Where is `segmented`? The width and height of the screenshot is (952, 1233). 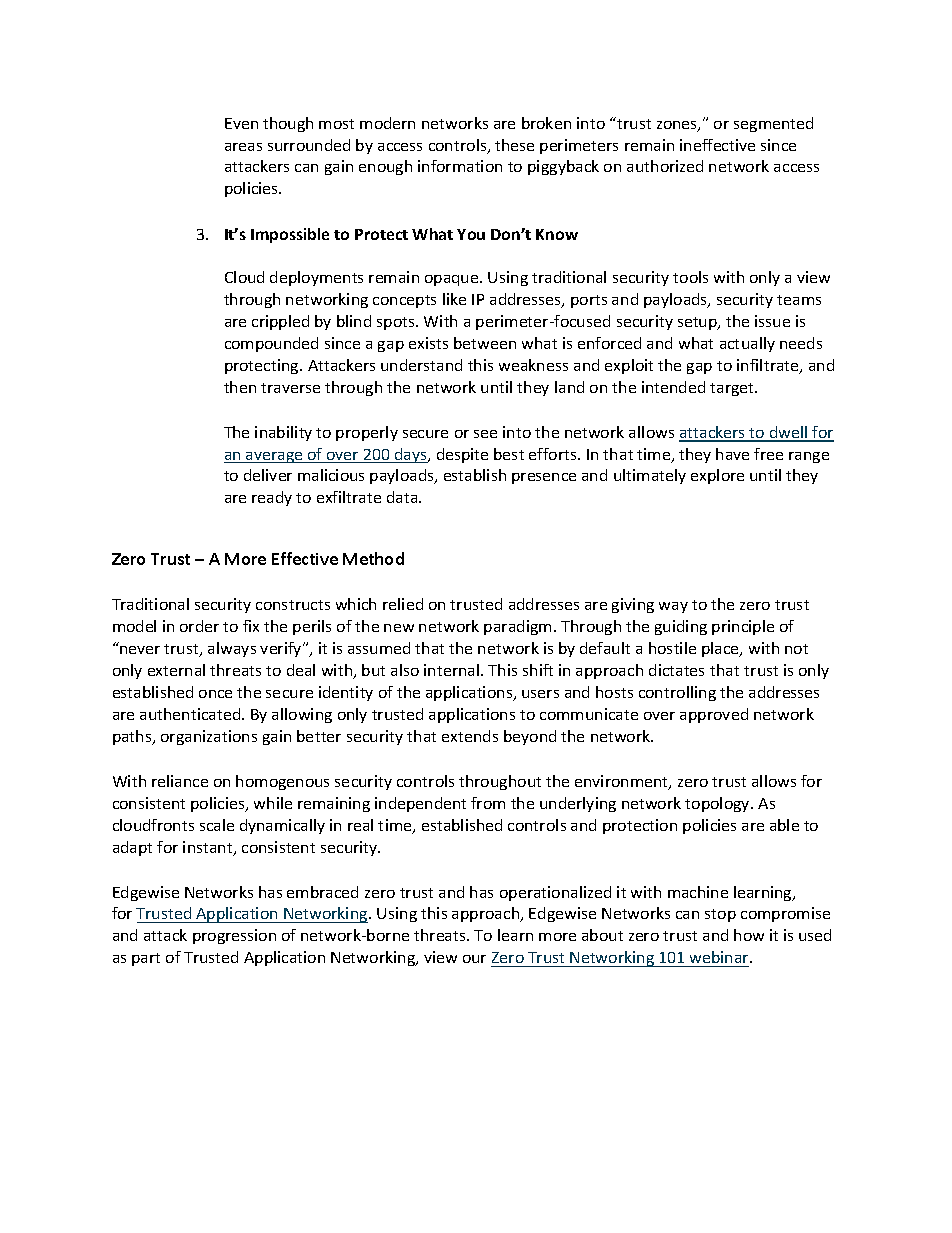
segmented is located at coordinates (773, 124).
